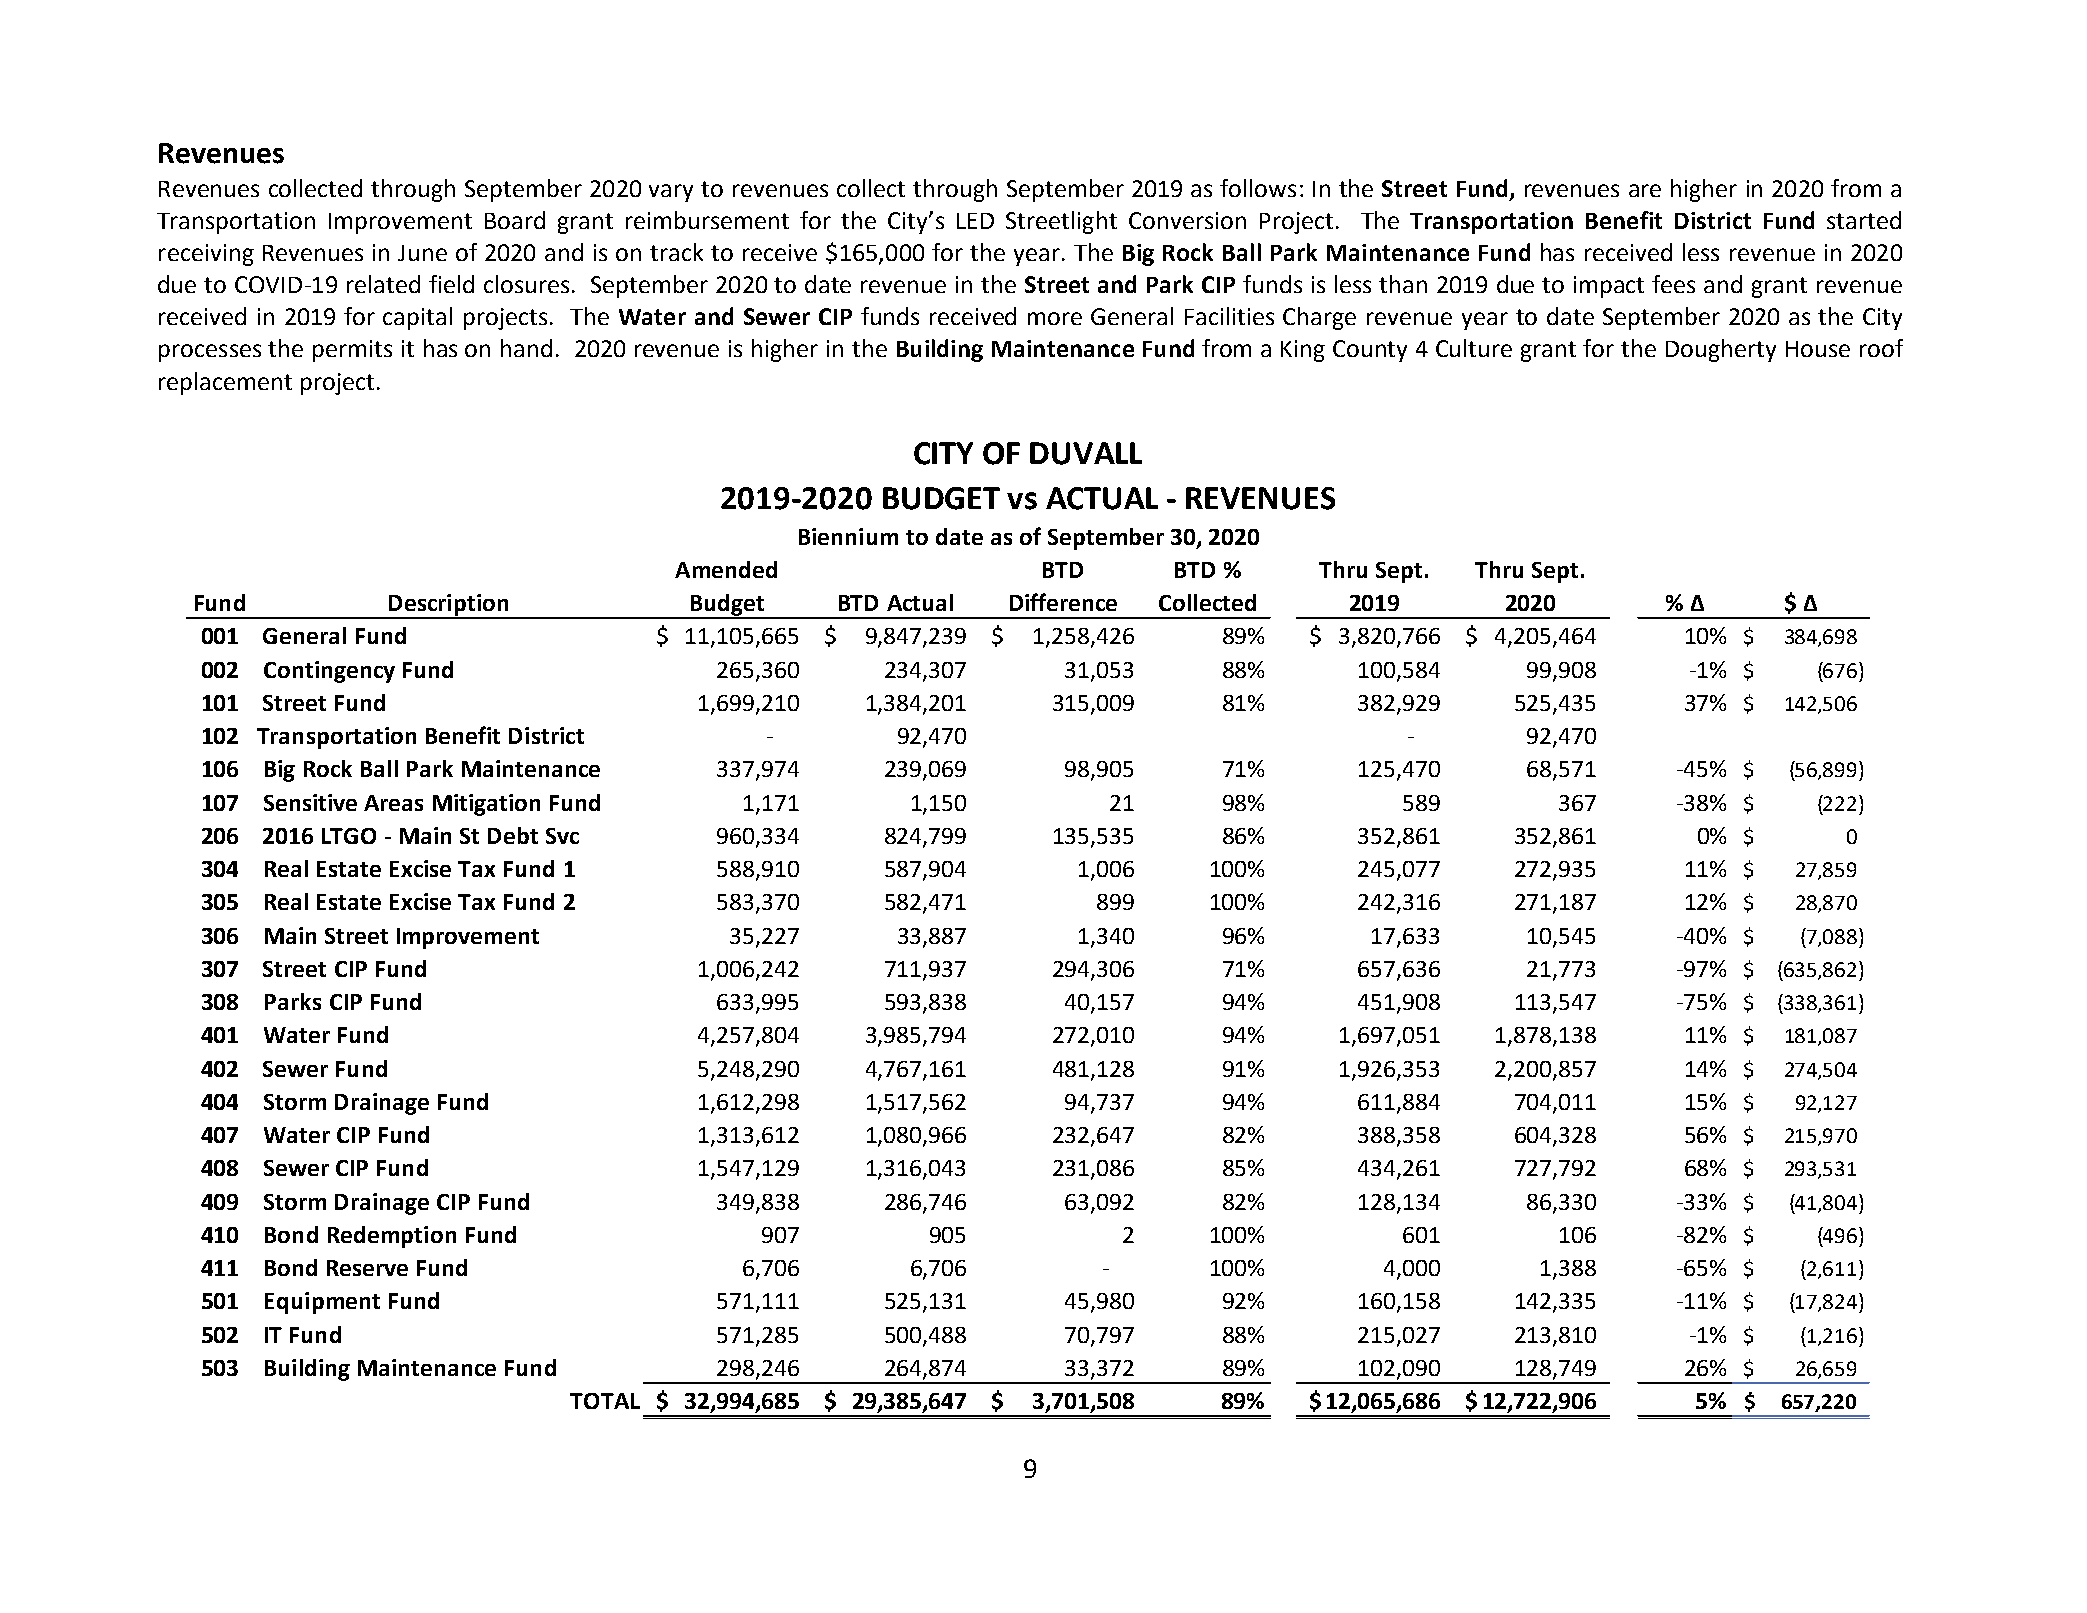 This screenshot has width=2087, height=1613. What do you see at coordinates (1063, 602) in the screenshot?
I see `Difference` at bounding box center [1063, 602].
